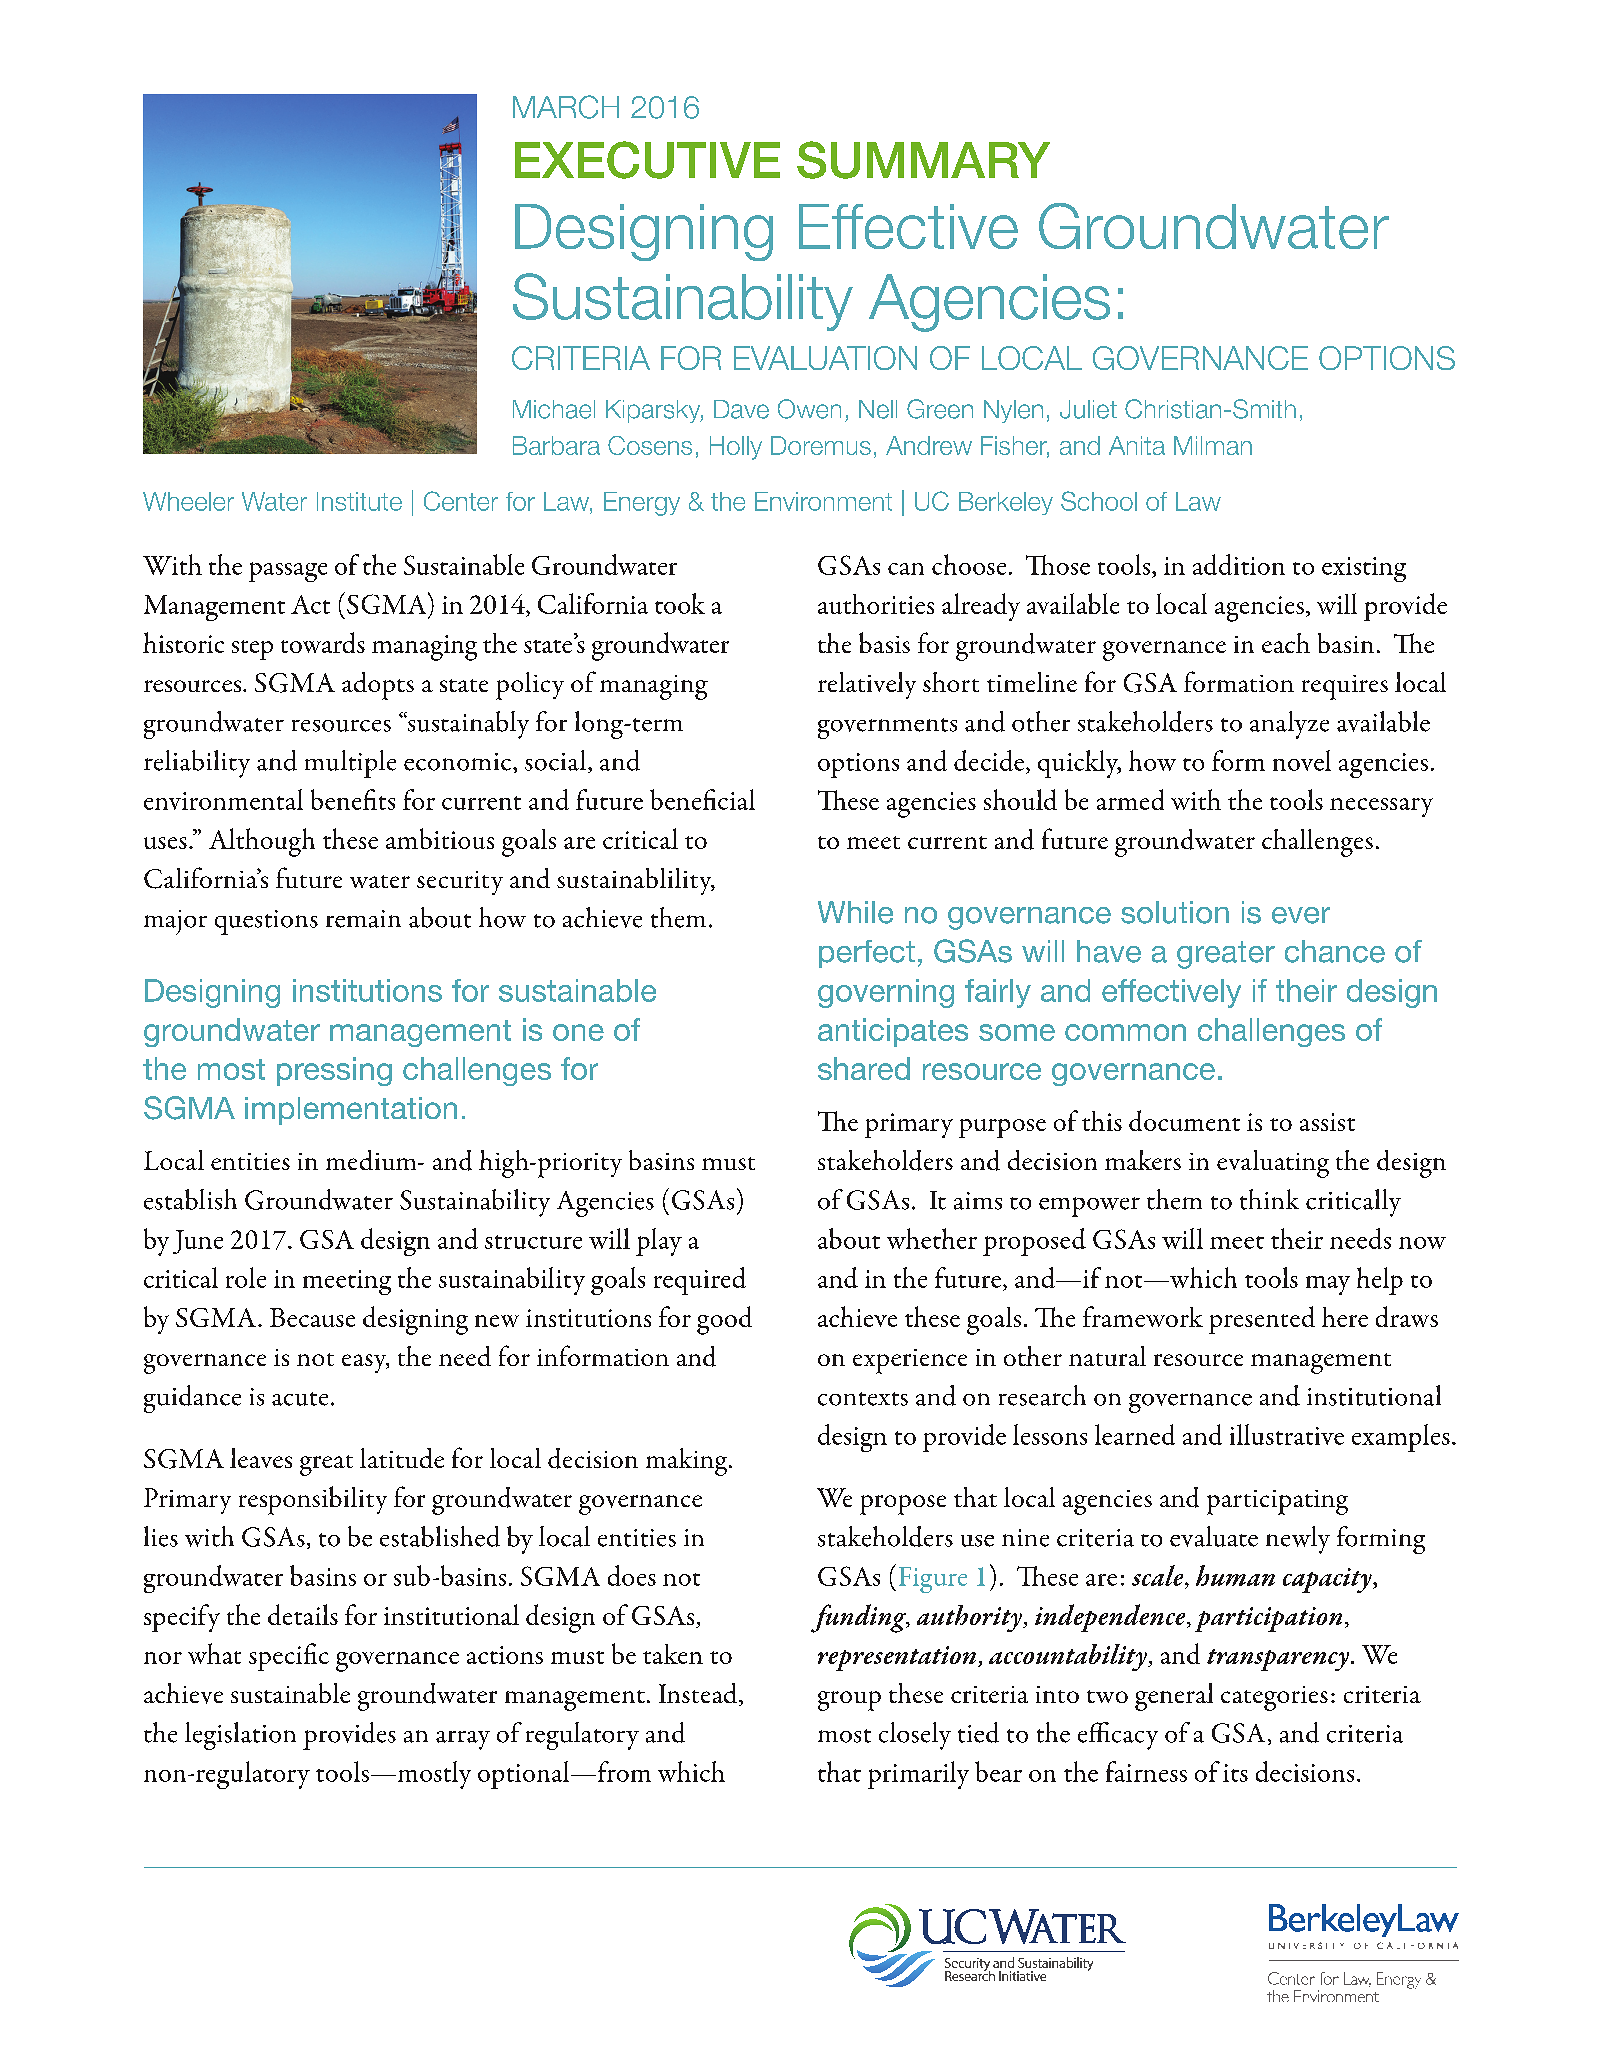 The width and height of the page is (1598, 2069). What do you see at coordinates (855, 912) in the page?
I see `While` at bounding box center [855, 912].
